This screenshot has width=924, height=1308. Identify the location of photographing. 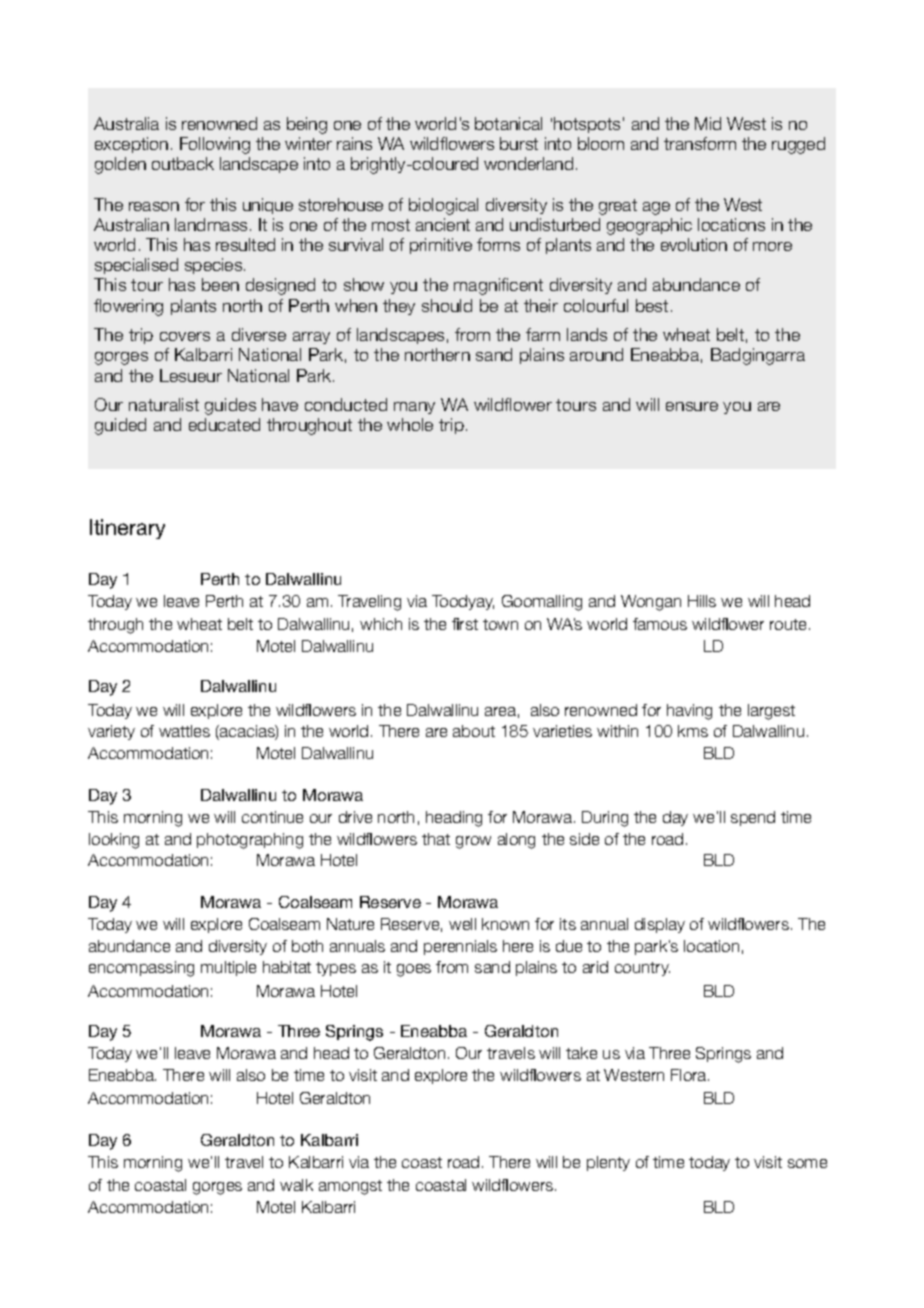
(250, 841).
